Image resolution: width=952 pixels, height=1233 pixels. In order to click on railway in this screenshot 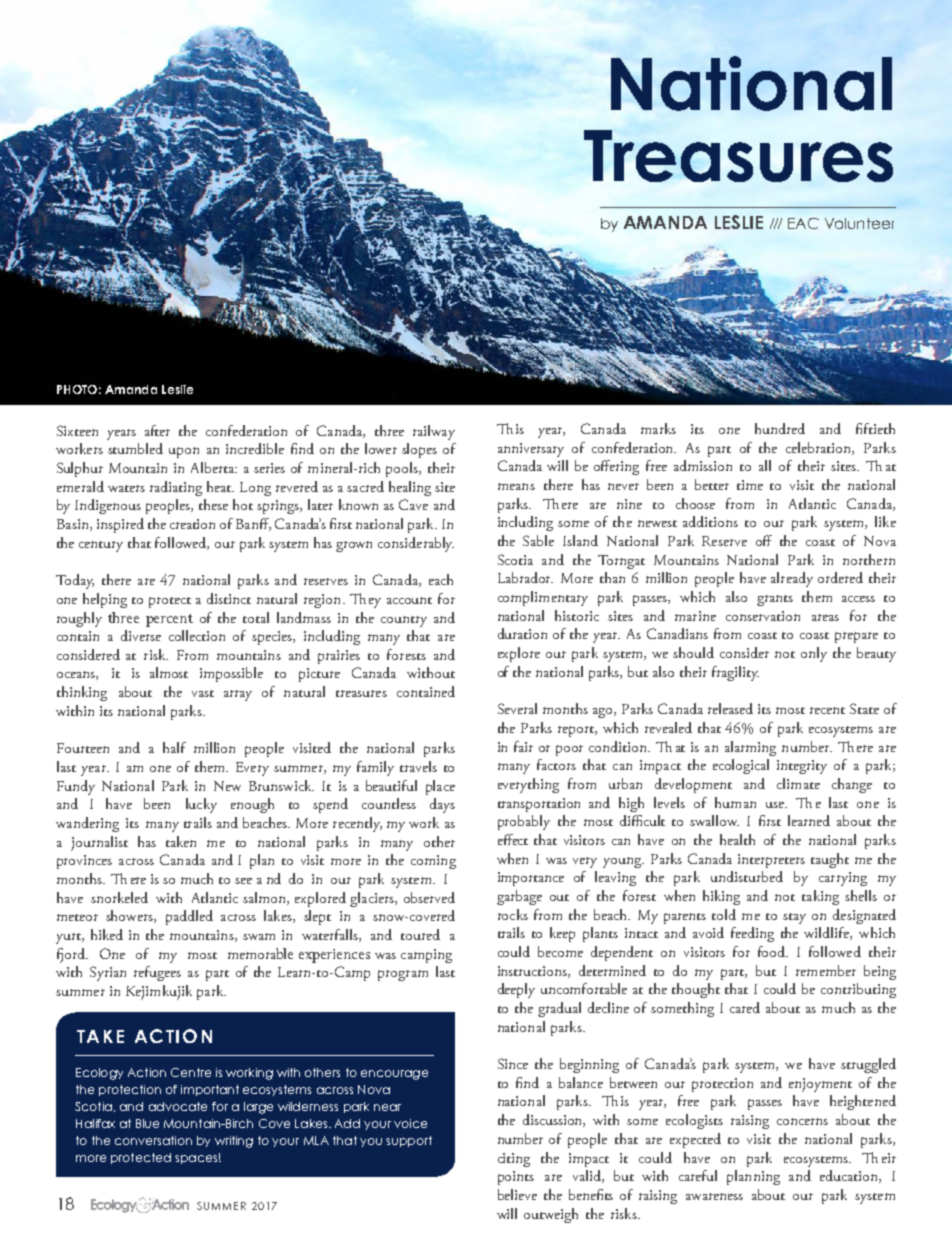, I will do `click(434, 432)`.
